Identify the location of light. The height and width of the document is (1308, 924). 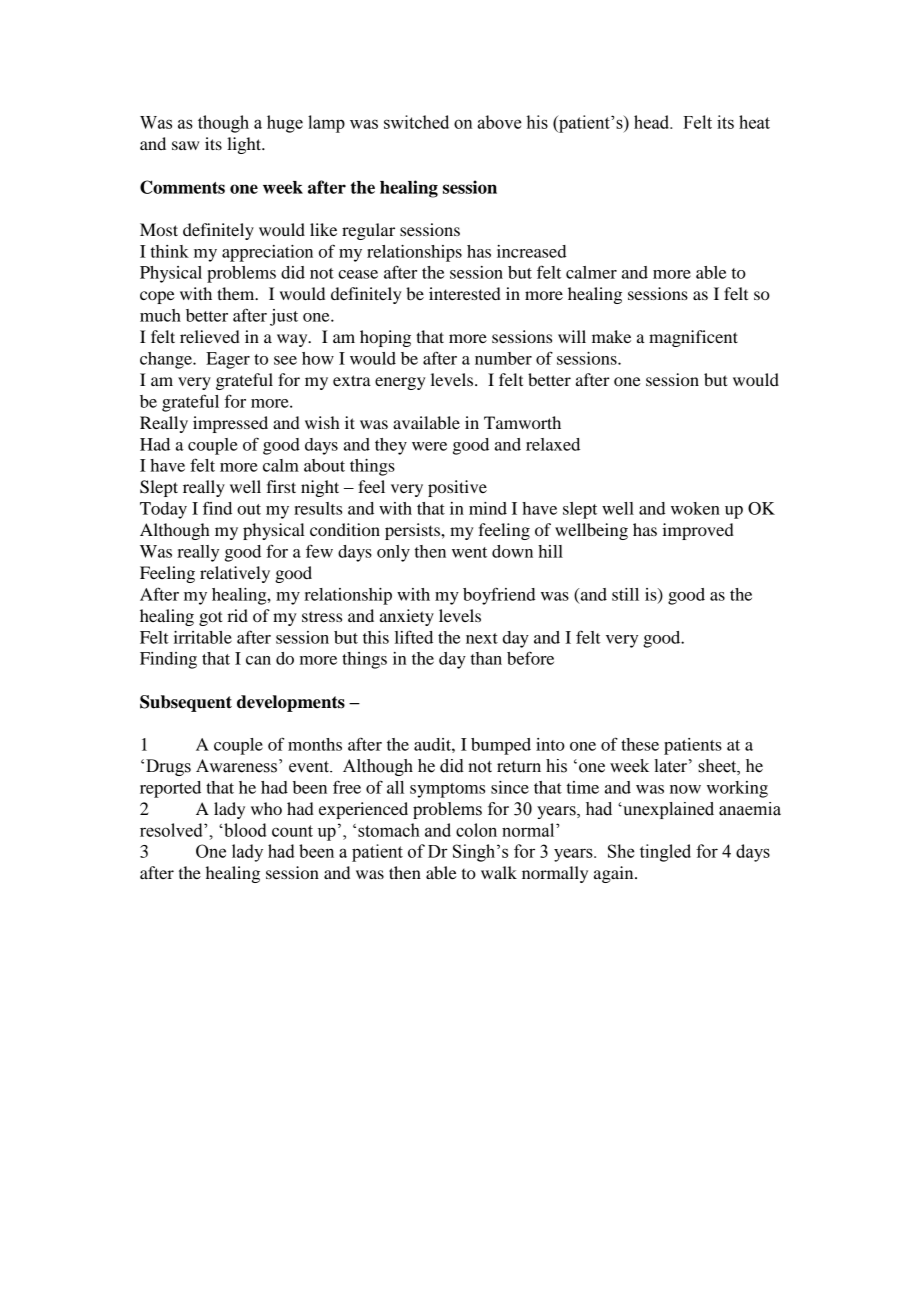
(245, 145).
